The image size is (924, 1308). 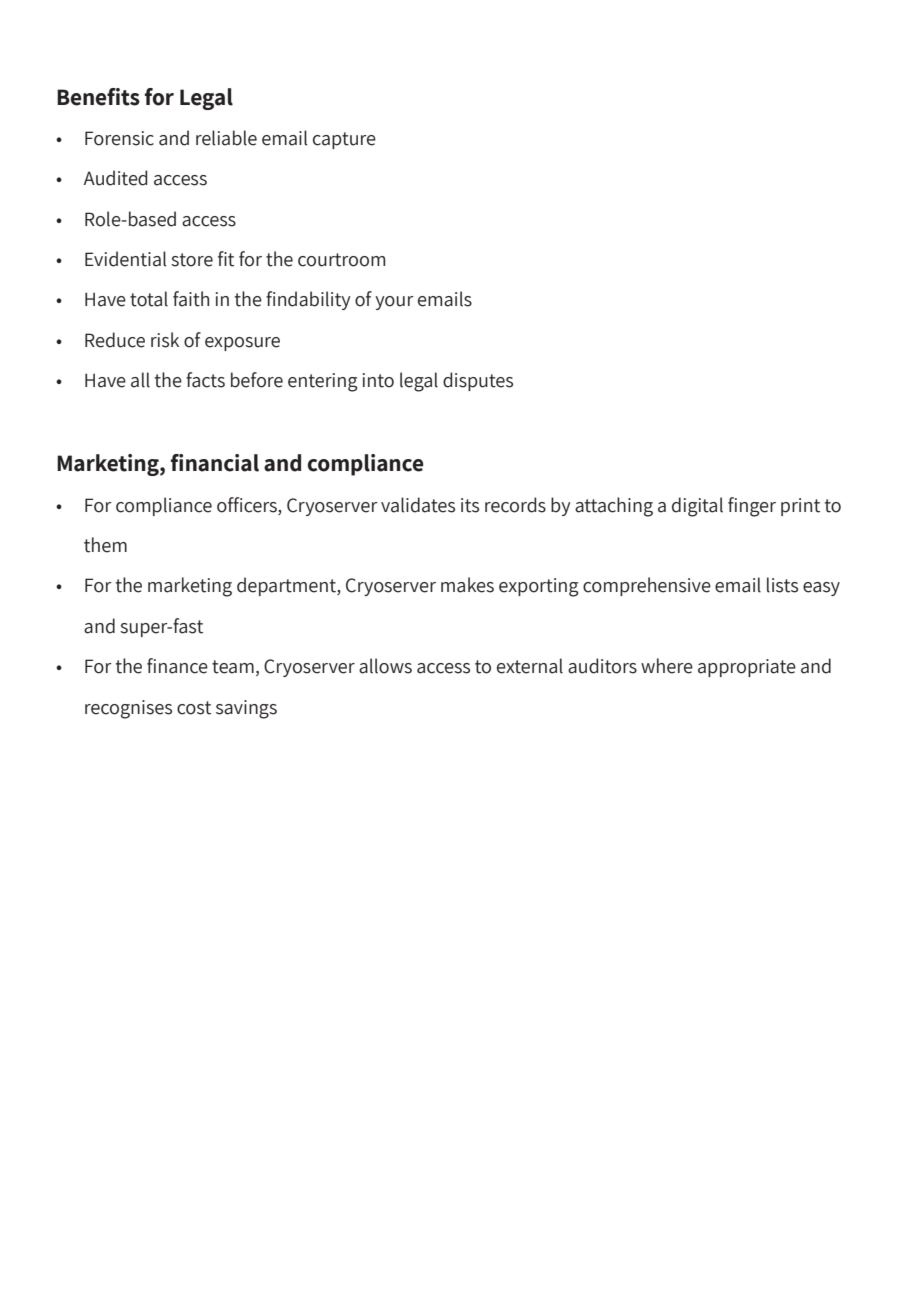 What do you see at coordinates (782, 585) in the page?
I see `lists` at bounding box center [782, 585].
